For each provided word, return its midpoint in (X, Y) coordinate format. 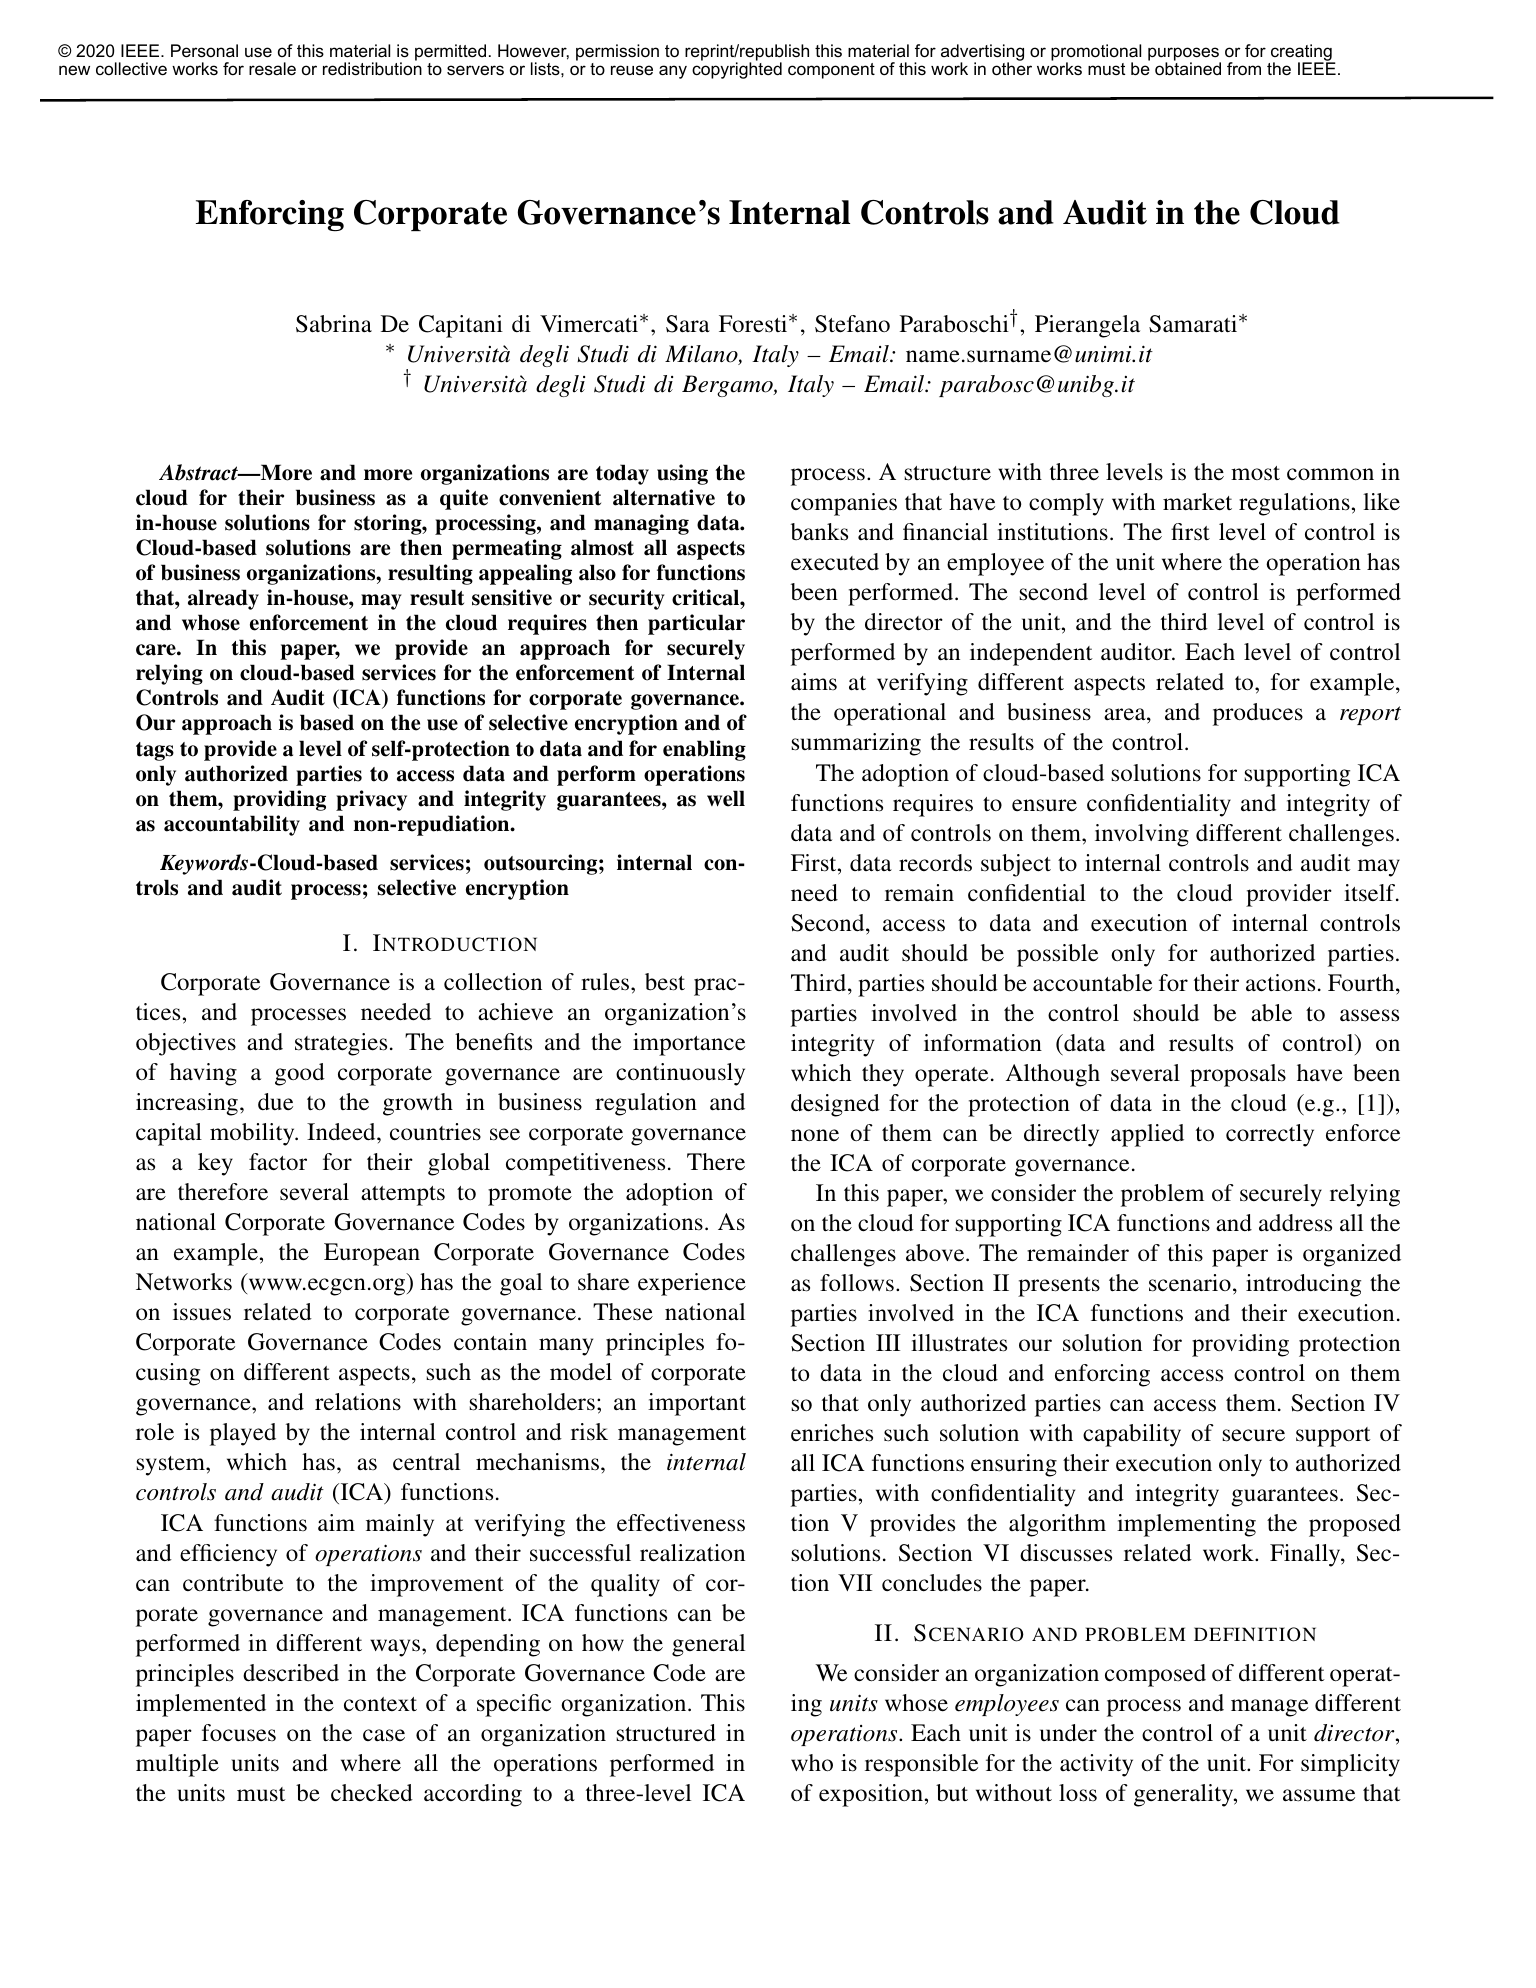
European (372, 1254)
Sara (688, 324)
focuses (239, 1733)
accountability (232, 825)
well (726, 798)
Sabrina (334, 324)
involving (1142, 835)
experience (692, 1284)
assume (1319, 1795)
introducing (1303, 1285)
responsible (921, 1765)
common (1330, 474)
